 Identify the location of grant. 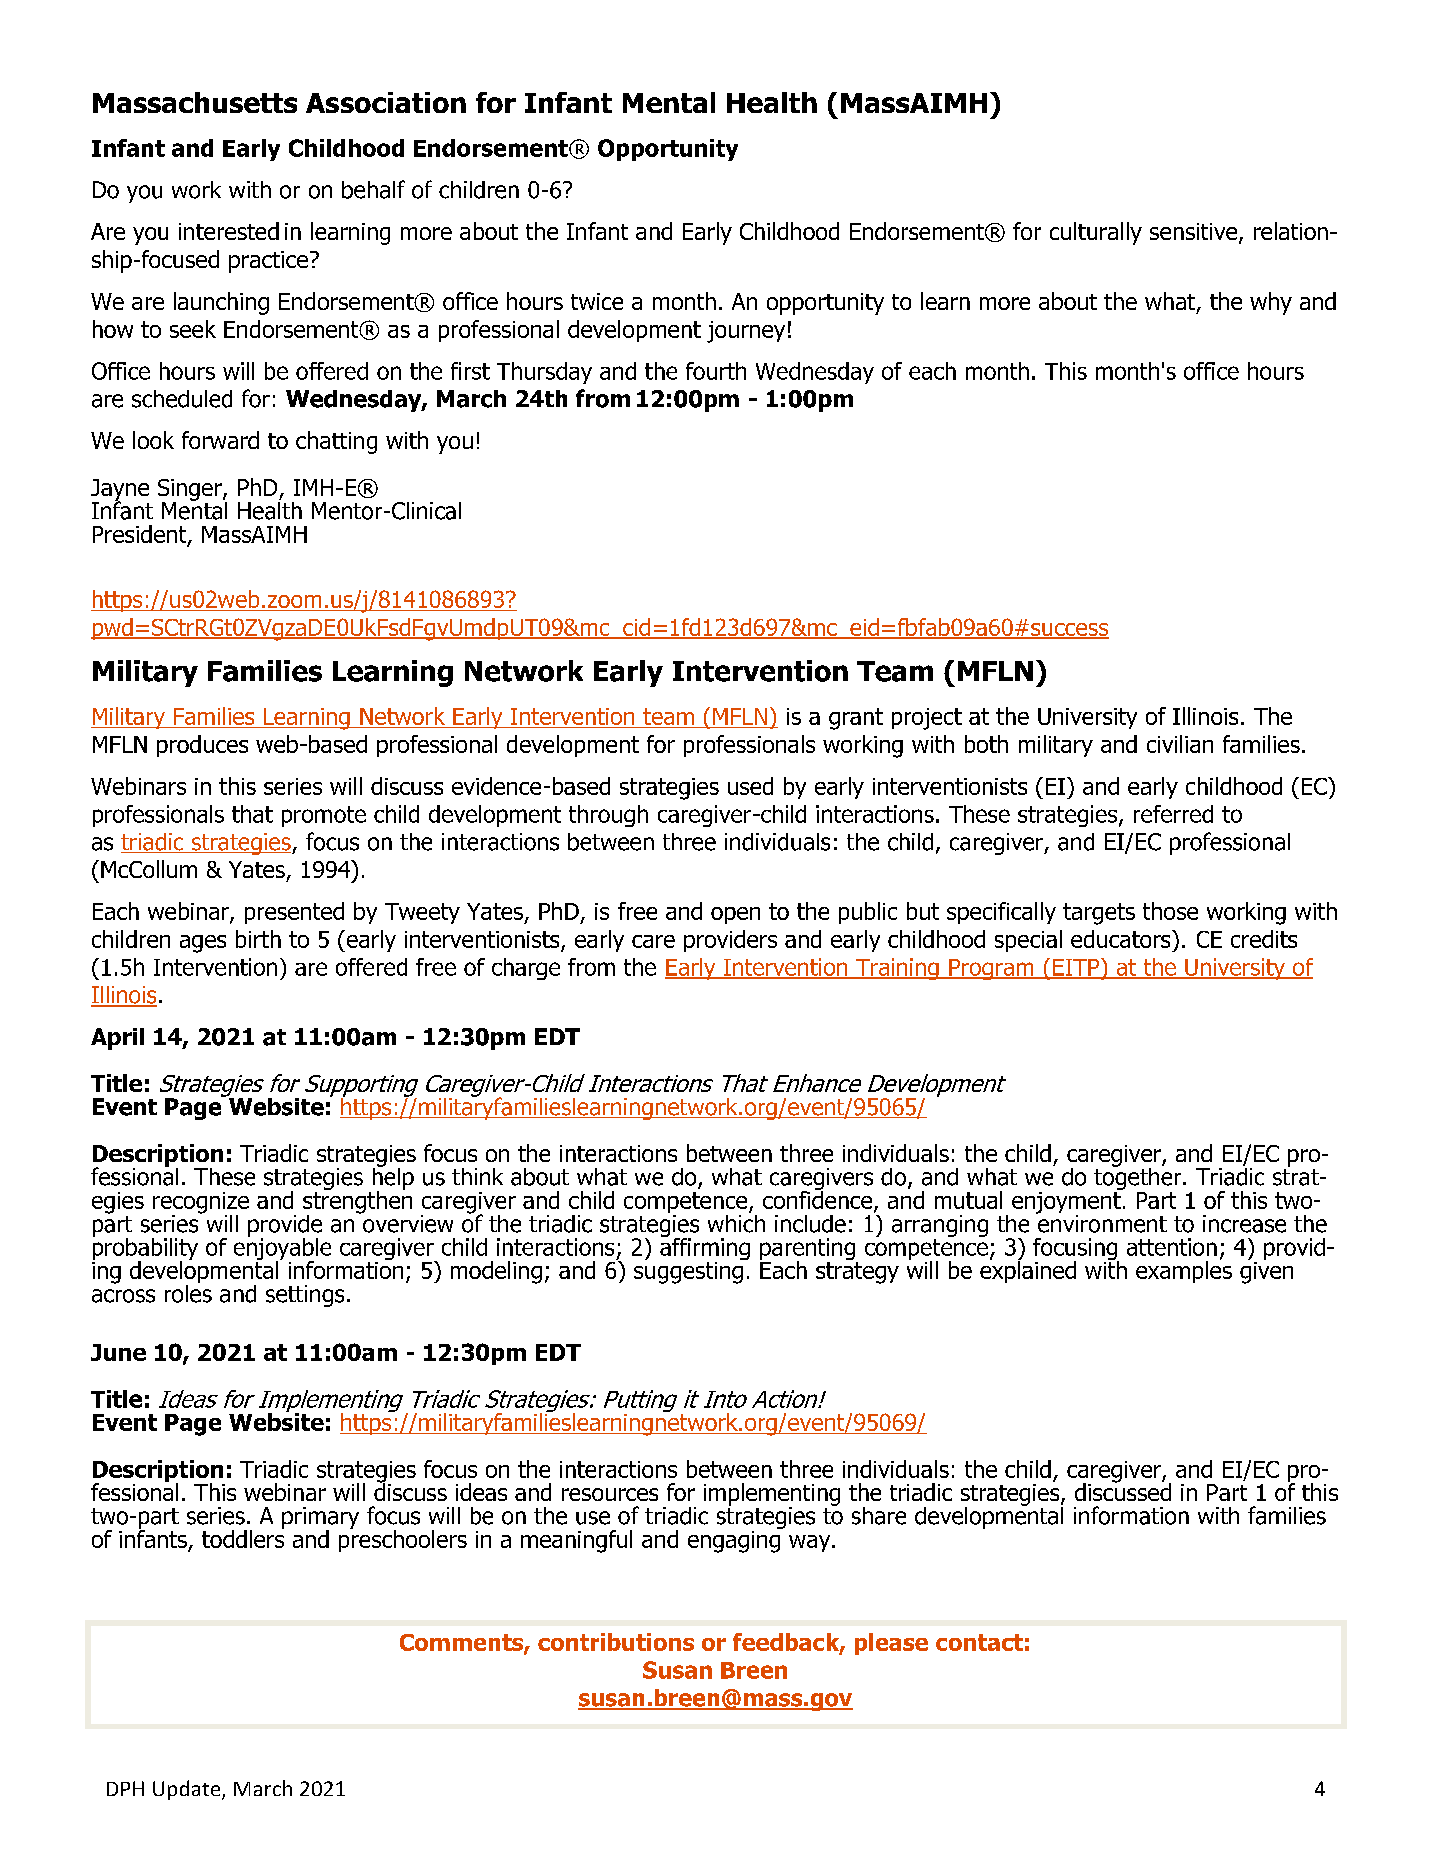
(856, 719).
